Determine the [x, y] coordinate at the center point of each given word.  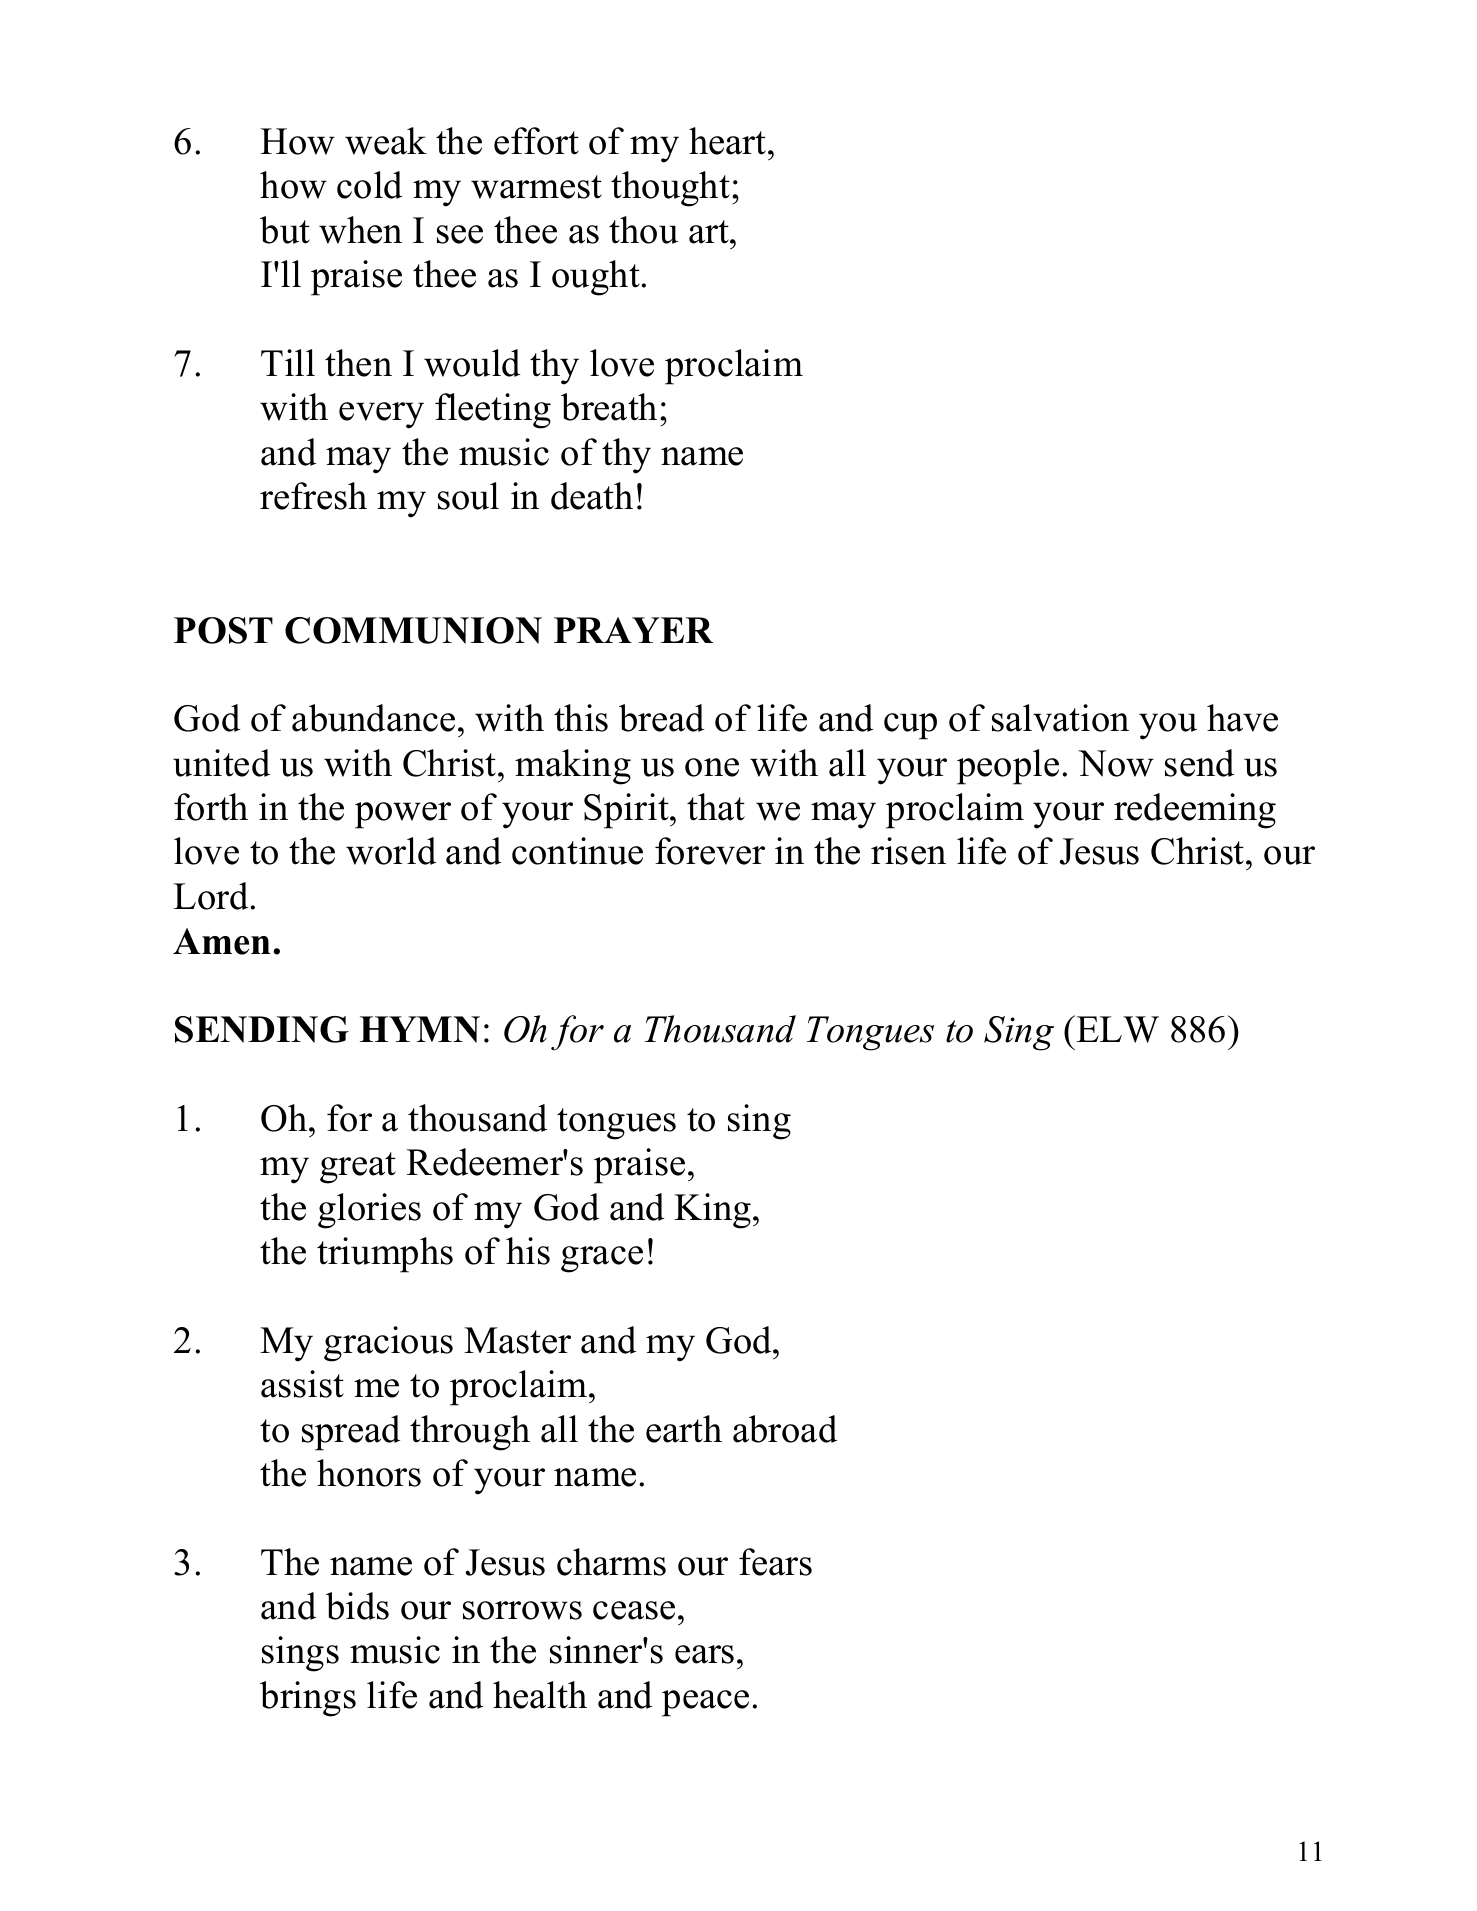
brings [308, 1699]
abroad [785, 1429]
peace [705, 1703]
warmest [536, 187]
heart [729, 141]
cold [369, 185]
